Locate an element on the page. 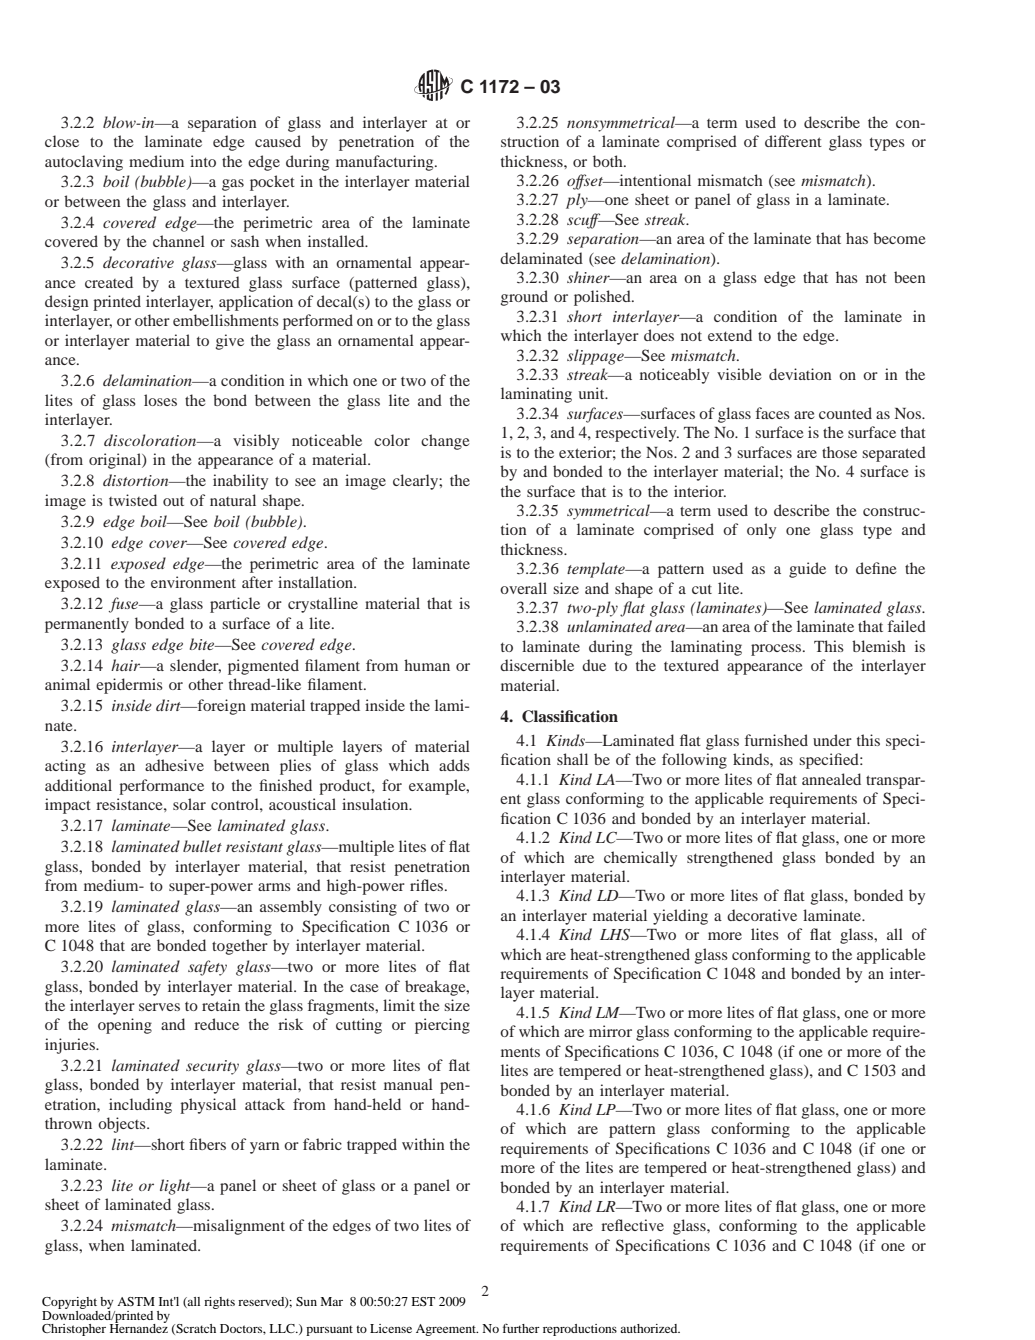 The width and height of the image is (1035, 1340). guide is located at coordinates (807, 570).
